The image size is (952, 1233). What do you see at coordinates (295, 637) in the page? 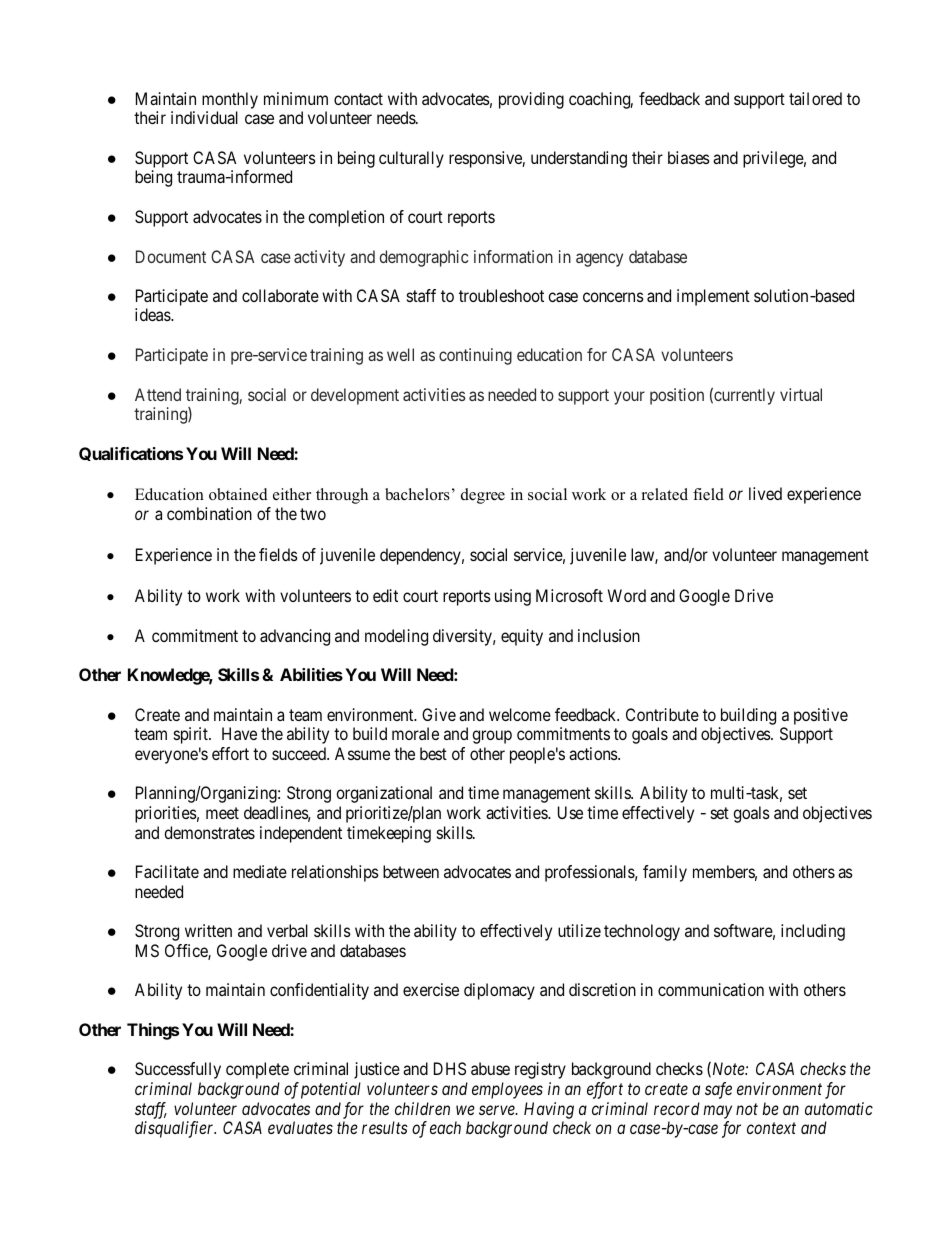
I see `advancing` at bounding box center [295, 637].
